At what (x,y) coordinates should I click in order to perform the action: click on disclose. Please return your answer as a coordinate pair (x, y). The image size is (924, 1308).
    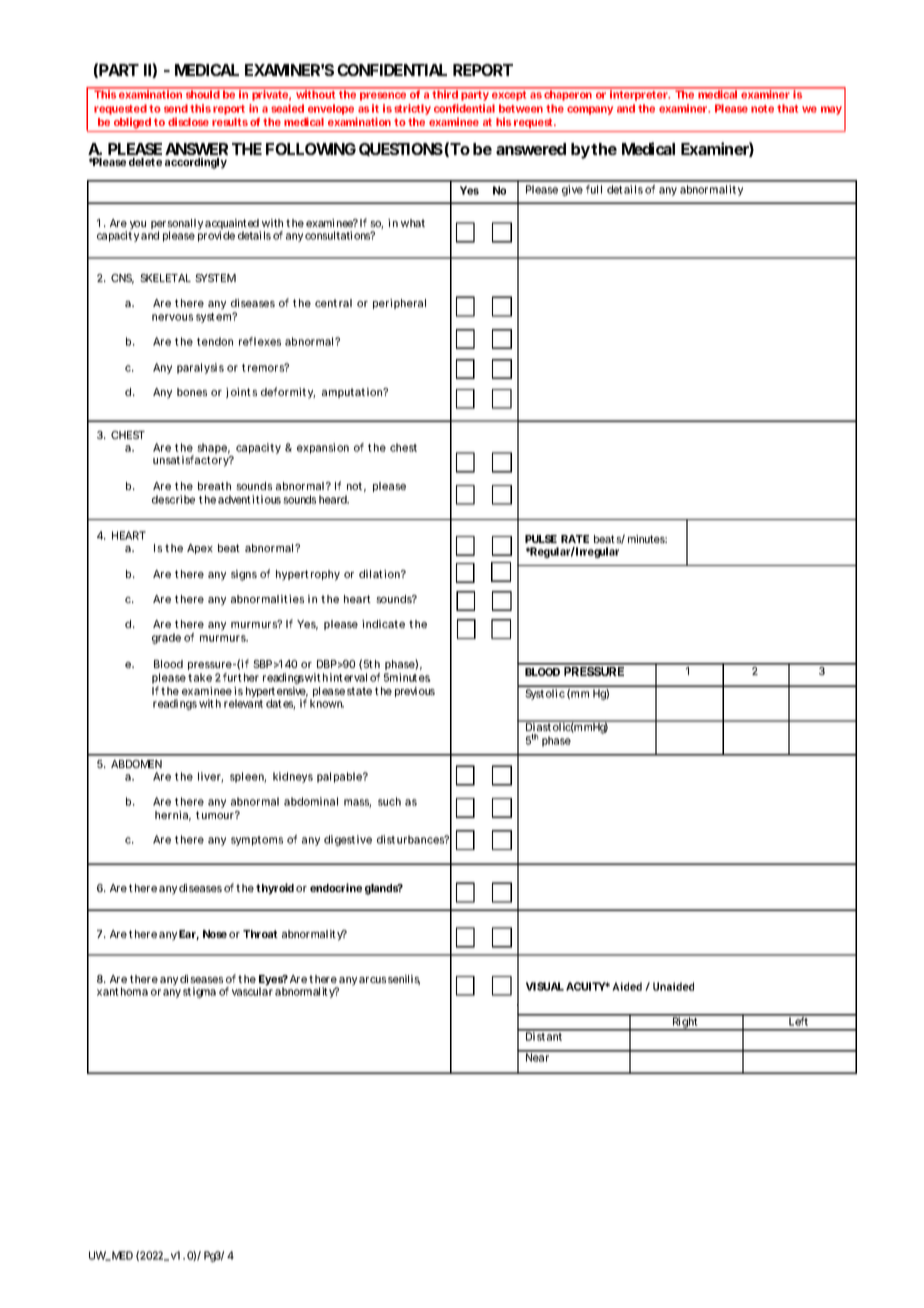
    Looking at the image, I should click on (188, 121).
